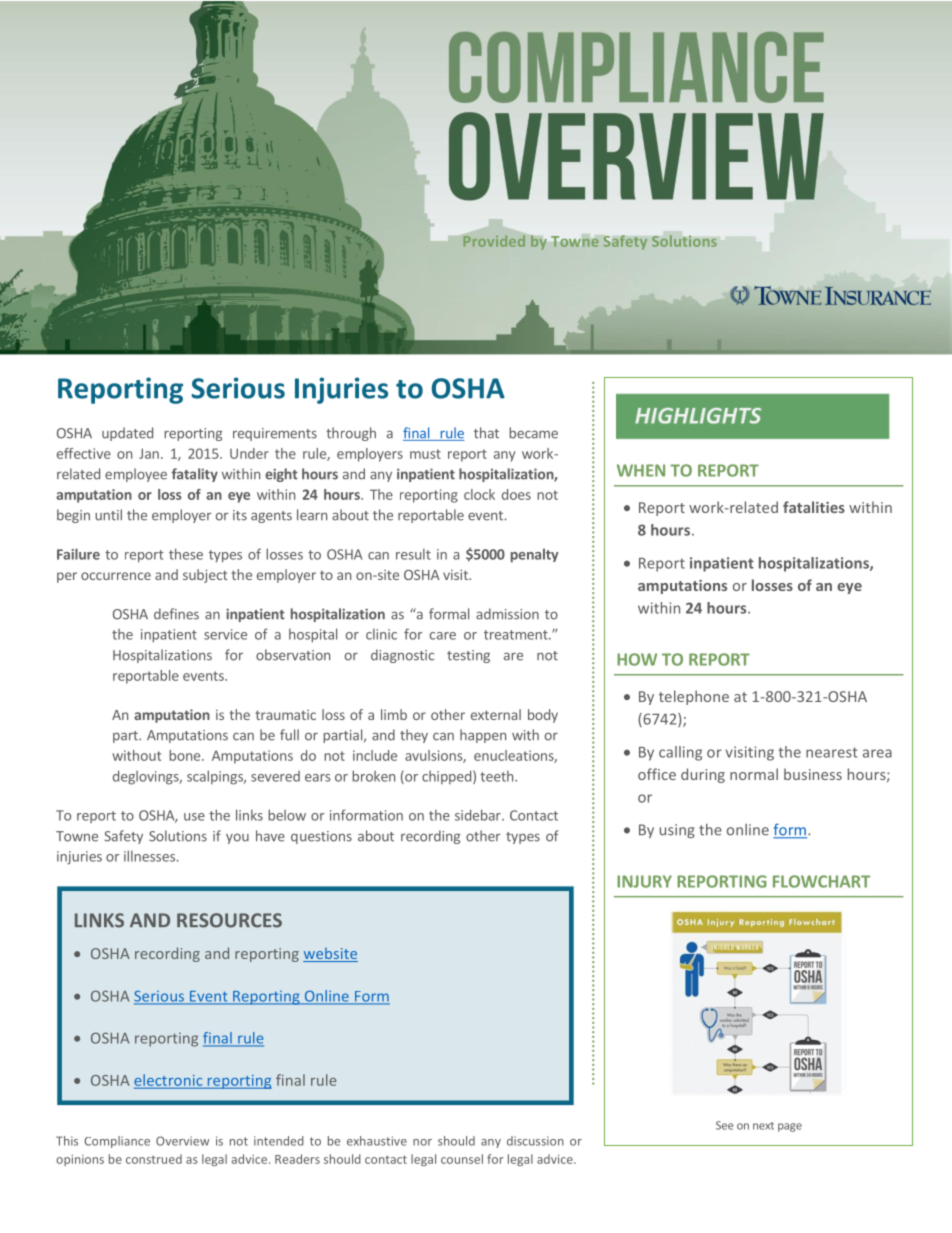 This screenshot has height=1233, width=952. Describe the element at coordinates (533, 433) in the screenshot. I see `became` at that location.
